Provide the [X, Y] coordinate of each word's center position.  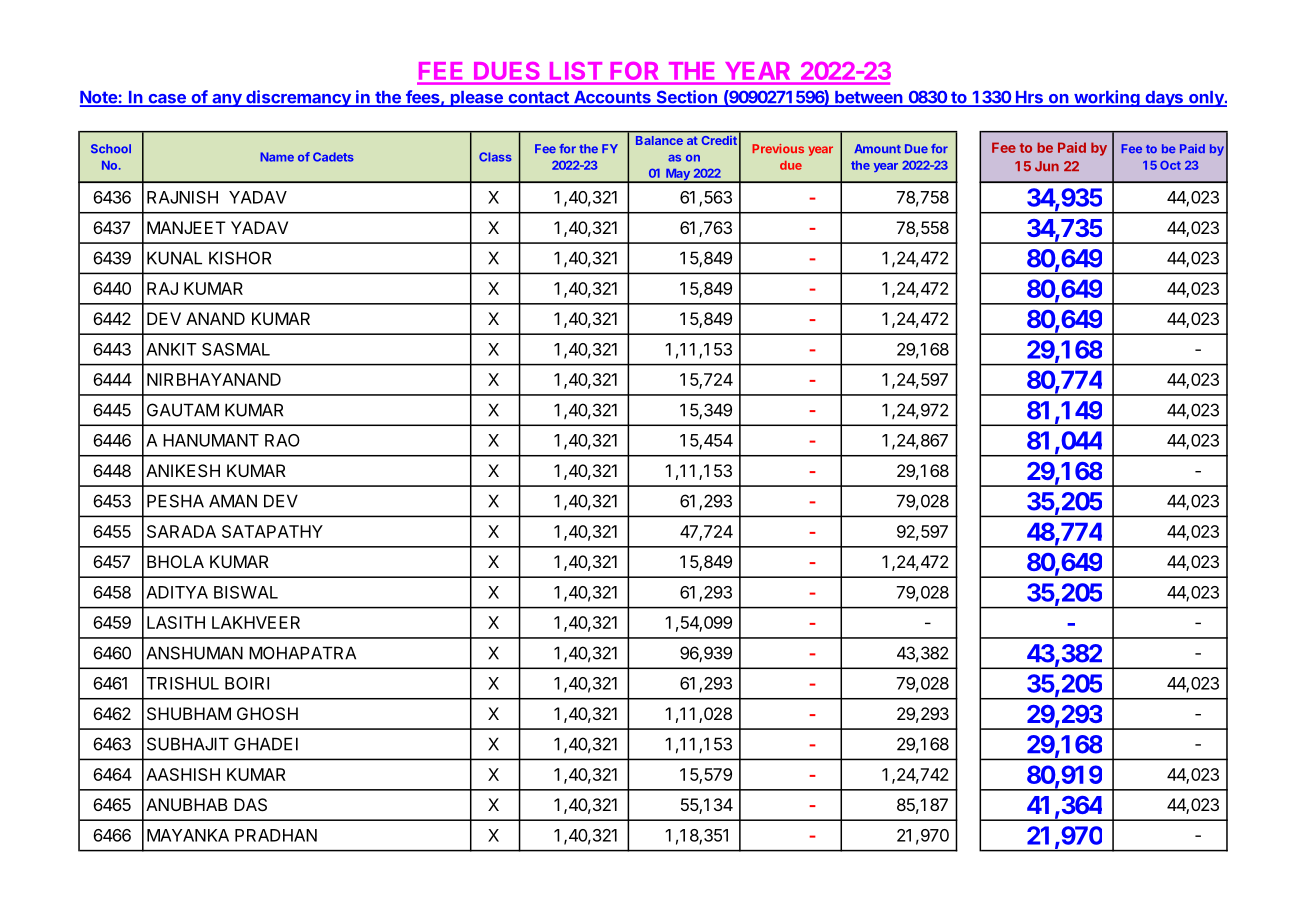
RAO [282, 440]
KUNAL [174, 258]
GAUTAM [183, 410]
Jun [1047, 166]
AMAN [233, 501]
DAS [250, 804]
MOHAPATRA [302, 653]
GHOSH [267, 713]
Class [495, 157]
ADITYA [177, 592]
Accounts [612, 98]
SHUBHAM [189, 713]
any [227, 100]
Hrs [1029, 98]
